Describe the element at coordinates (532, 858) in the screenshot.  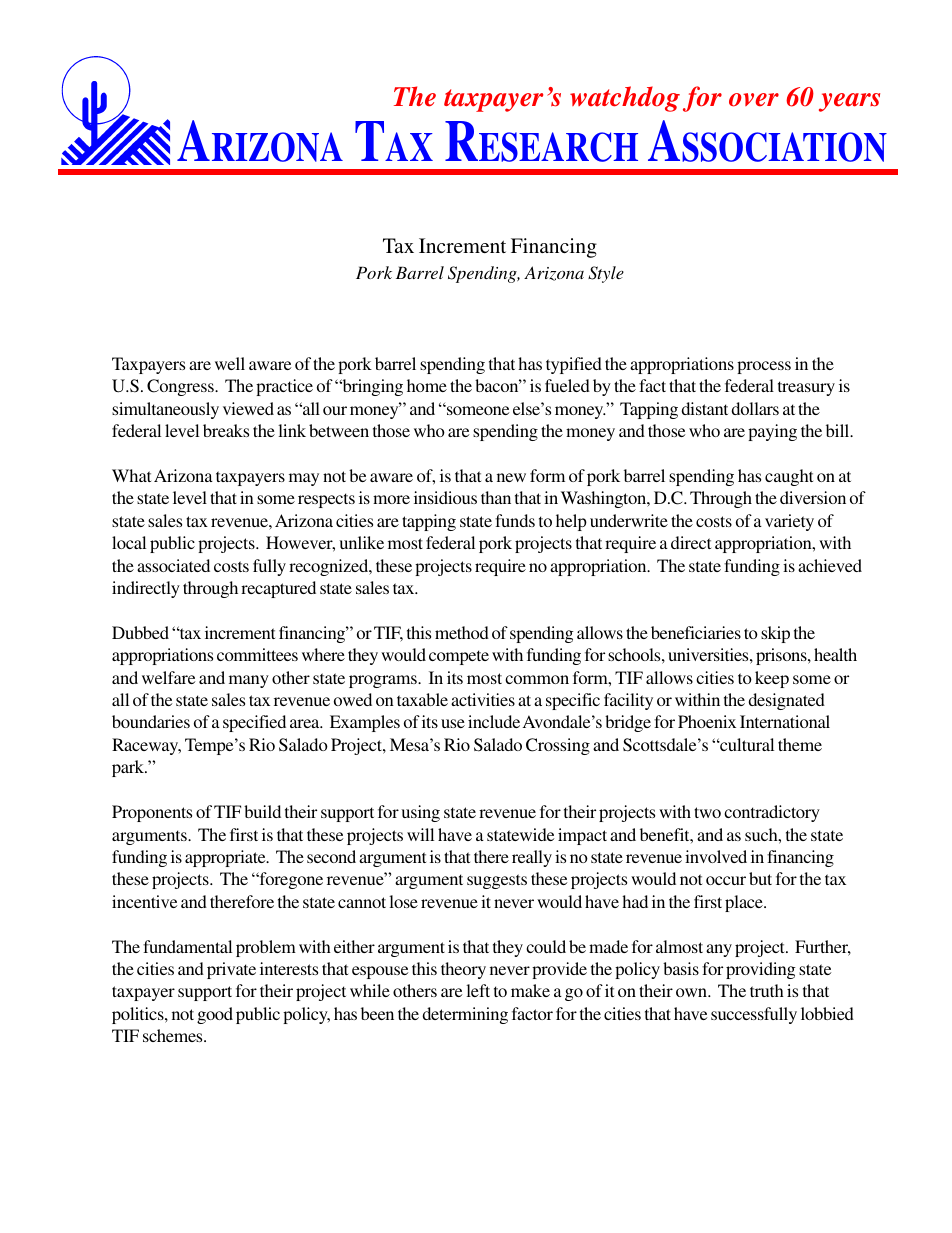
I see `really` at that location.
